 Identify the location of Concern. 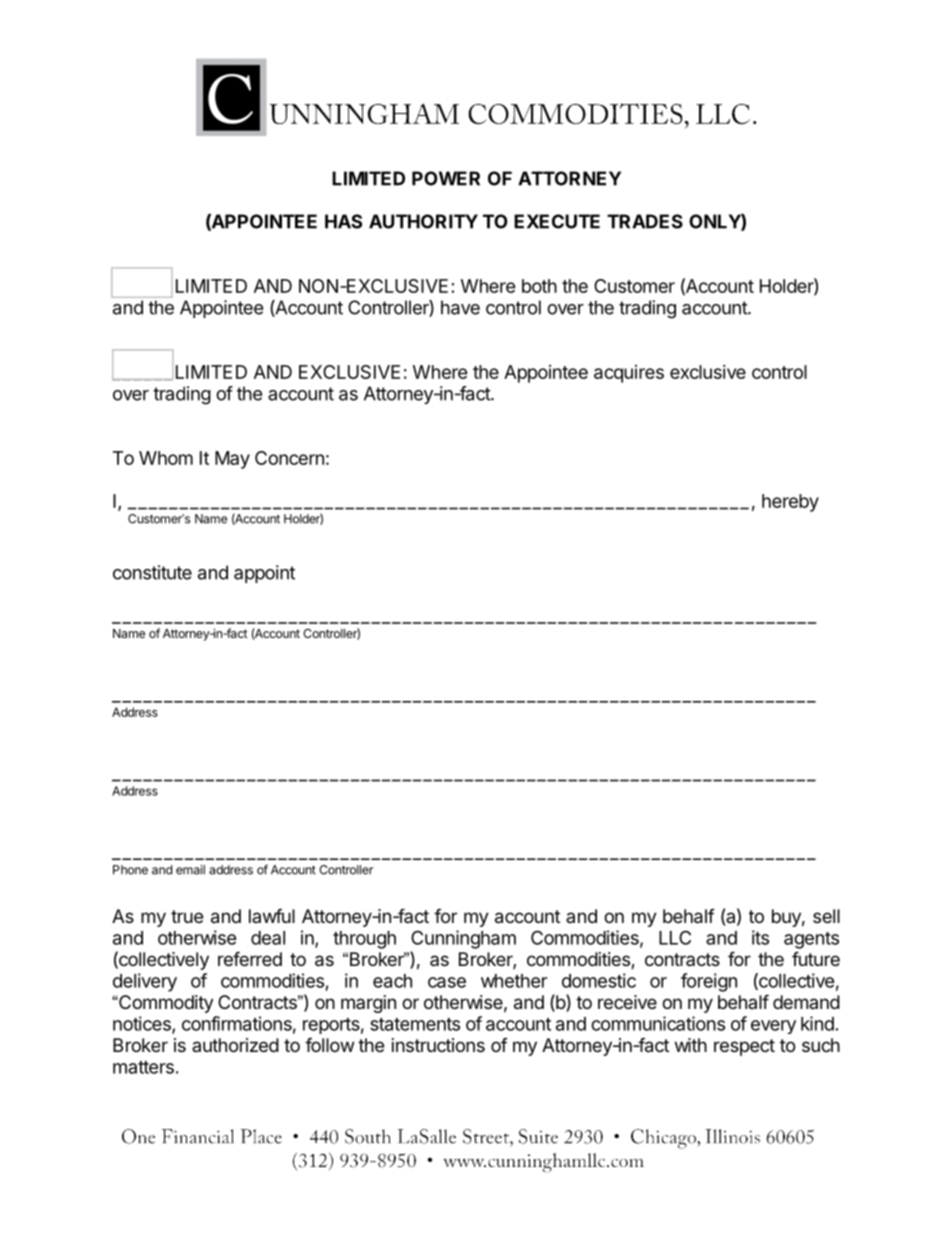
(289, 458).
